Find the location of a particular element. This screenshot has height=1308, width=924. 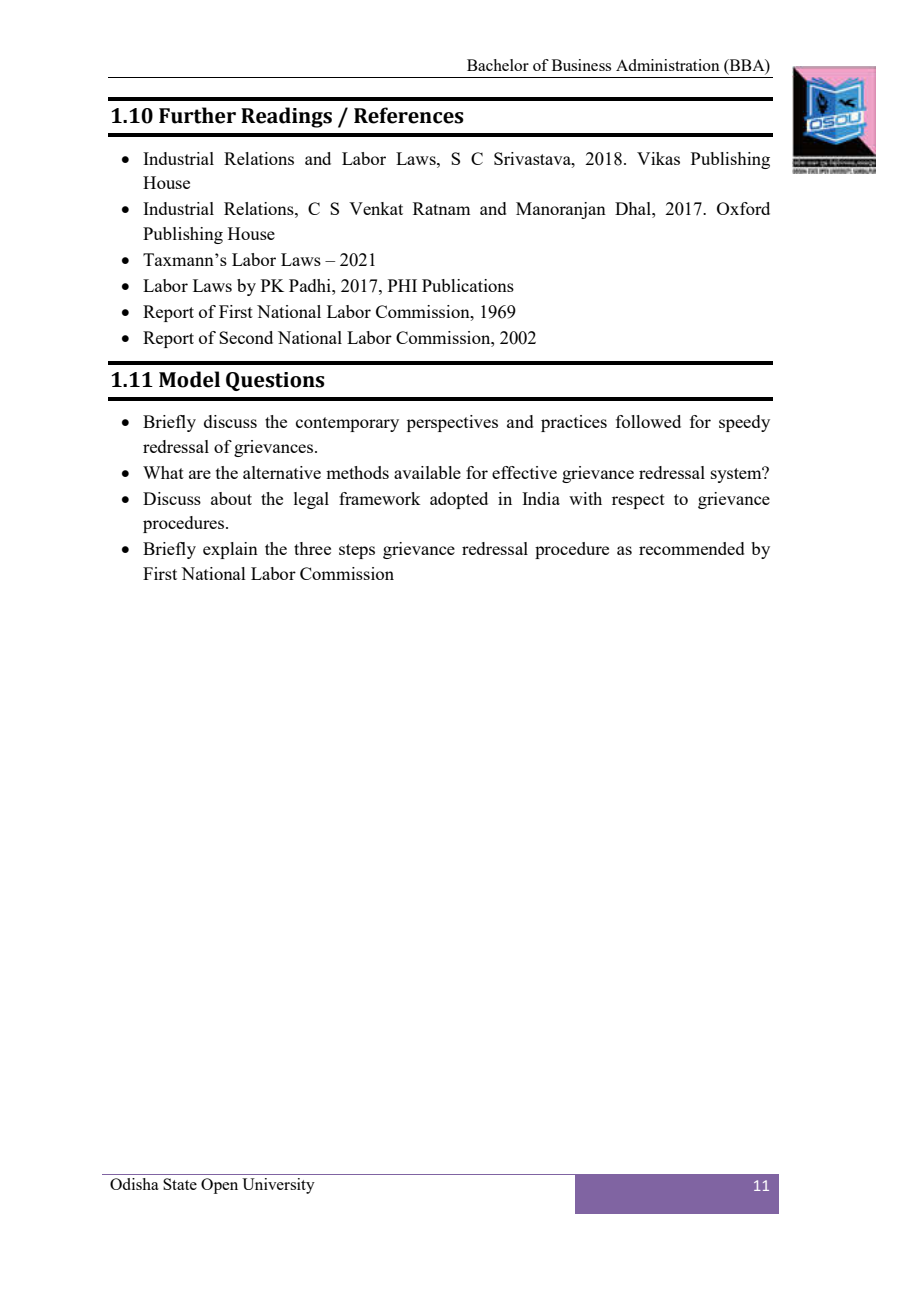

respect is located at coordinates (638, 501).
